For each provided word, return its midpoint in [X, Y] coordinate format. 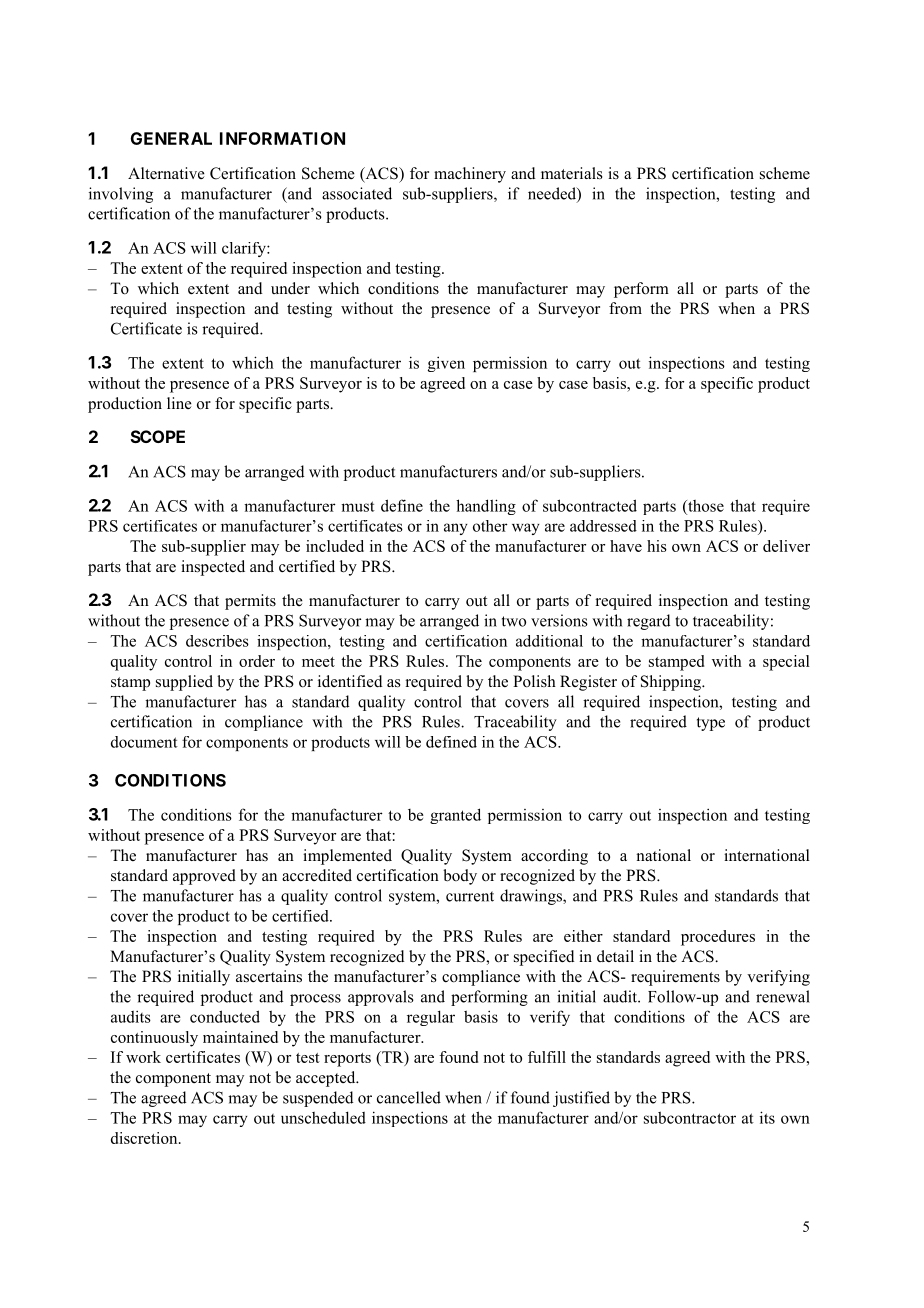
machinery [470, 175]
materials [572, 173]
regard [649, 622]
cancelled [409, 1097]
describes [217, 641]
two [514, 621]
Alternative [166, 173]
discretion [145, 1138]
